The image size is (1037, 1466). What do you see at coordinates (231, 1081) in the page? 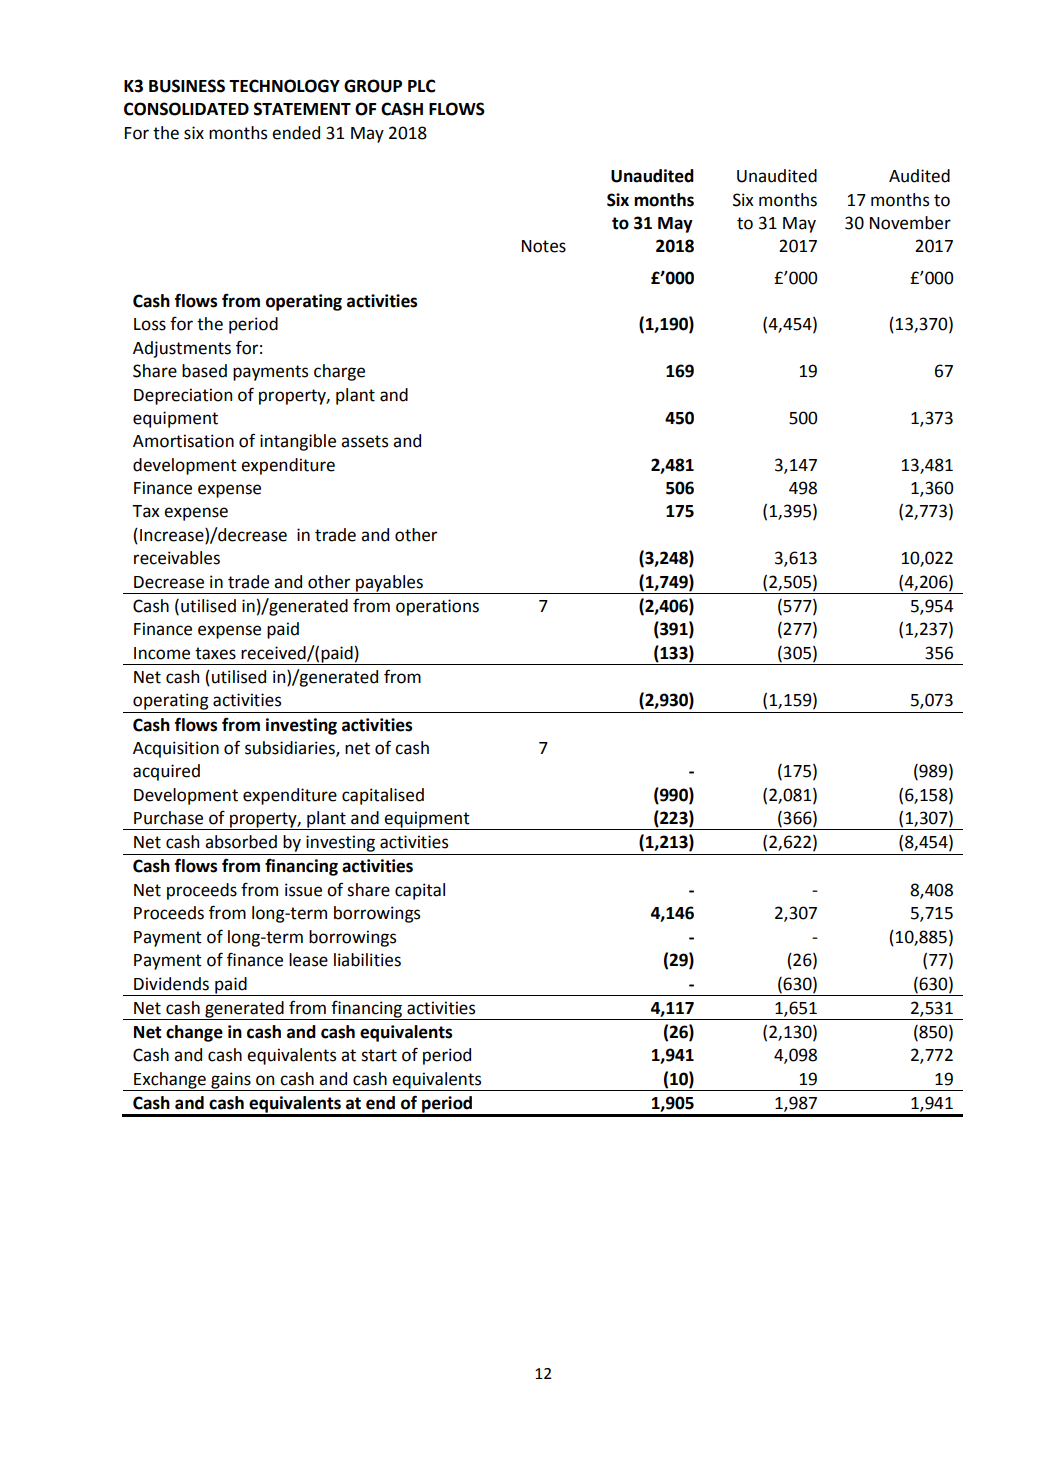
I see `gains` at bounding box center [231, 1081].
